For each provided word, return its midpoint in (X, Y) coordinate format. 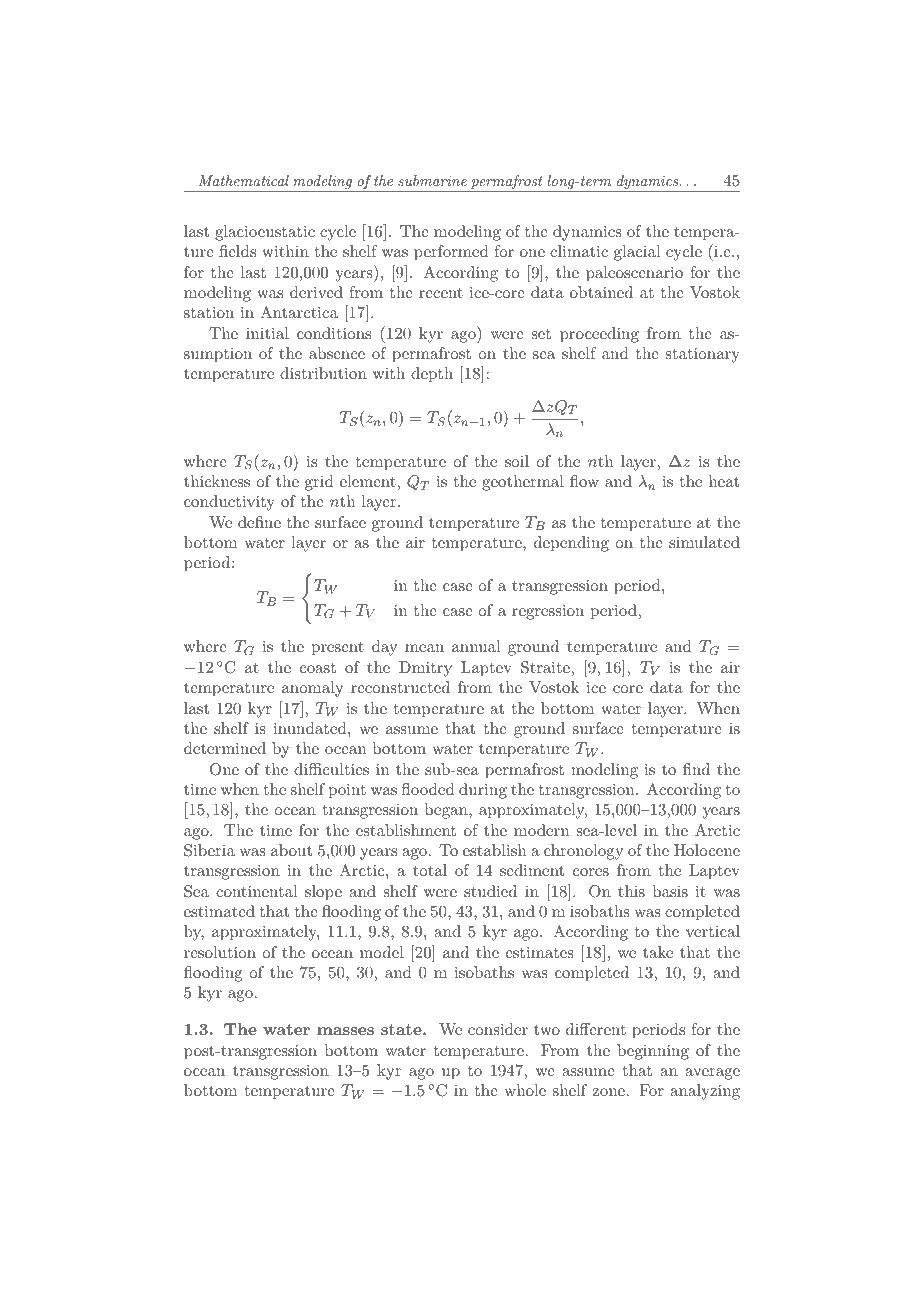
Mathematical (243, 180)
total (430, 870)
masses (345, 1031)
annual (476, 646)
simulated (704, 542)
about (291, 850)
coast (318, 668)
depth (432, 375)
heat (724, 481)
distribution (323, 373)
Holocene (707, 850)
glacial (637, 253)
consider (498, 1029)
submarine (432, 180)
